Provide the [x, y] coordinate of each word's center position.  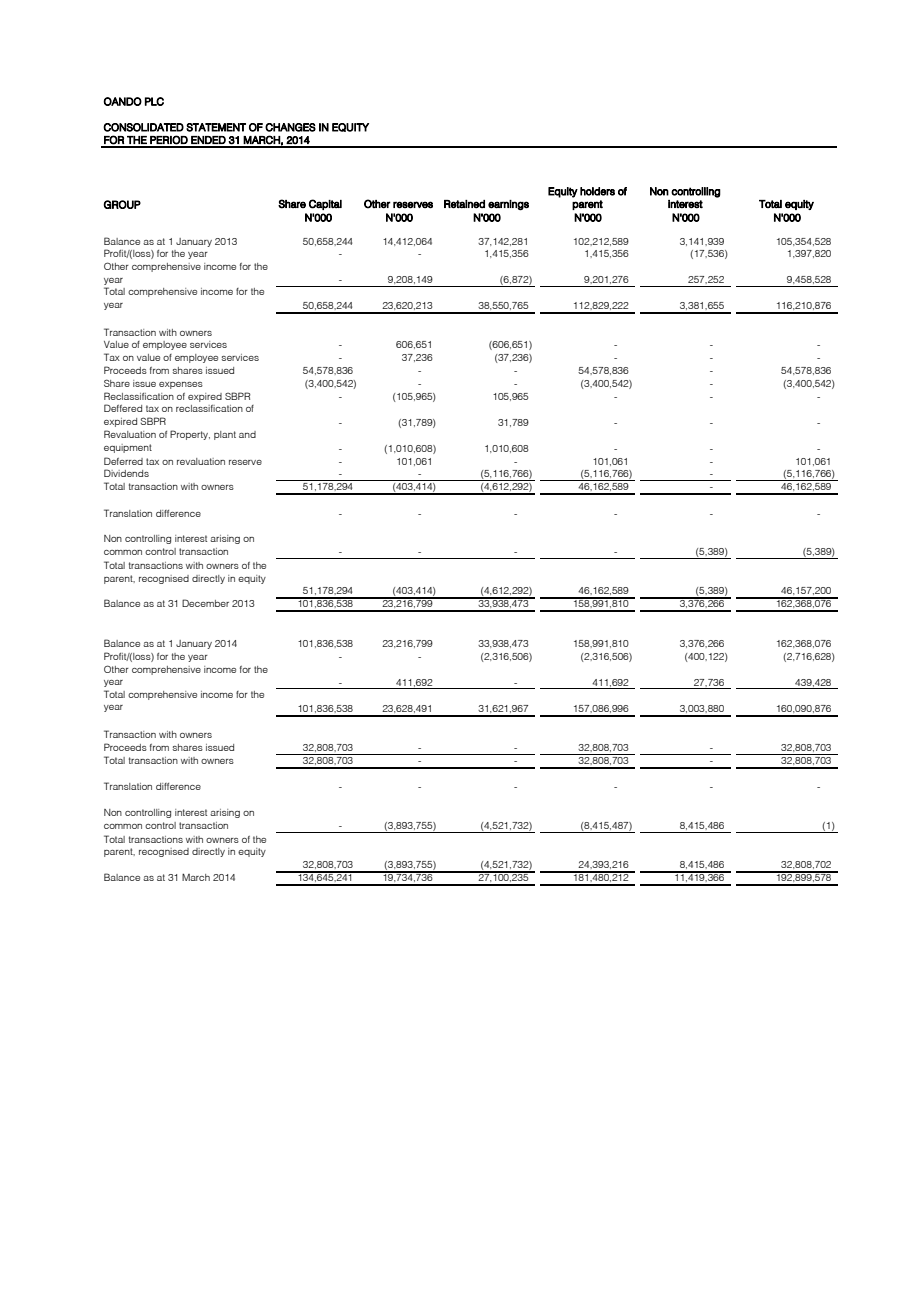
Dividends [126, 473]
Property [190, 435]
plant [225, 435]
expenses [181, 385]
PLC [154, 101]
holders [597, 191]
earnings [508, 205]
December [205, 603]
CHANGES [290, 127]
